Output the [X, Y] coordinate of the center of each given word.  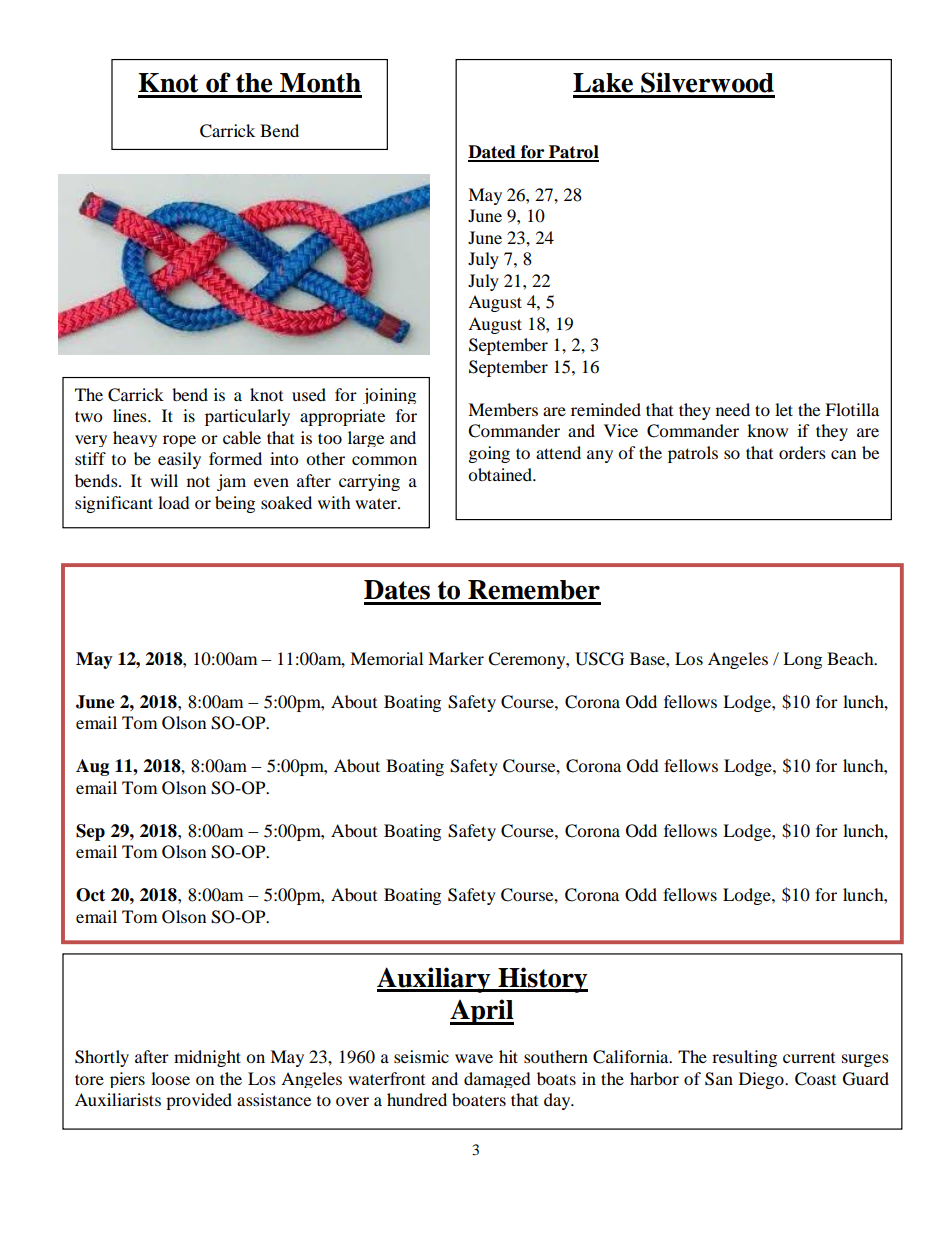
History [542, 980]
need [733, 409]
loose [170, 1078]
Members [503, 409]
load [174, 502]
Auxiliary [435, 980]
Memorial [386, 658]
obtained [501, 474]
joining [389, 396]
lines [131, 415]
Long [802, 660]
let [784, 409]
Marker [456, 658]
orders [802, 452]
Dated [493, 153]
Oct [90, 895]
